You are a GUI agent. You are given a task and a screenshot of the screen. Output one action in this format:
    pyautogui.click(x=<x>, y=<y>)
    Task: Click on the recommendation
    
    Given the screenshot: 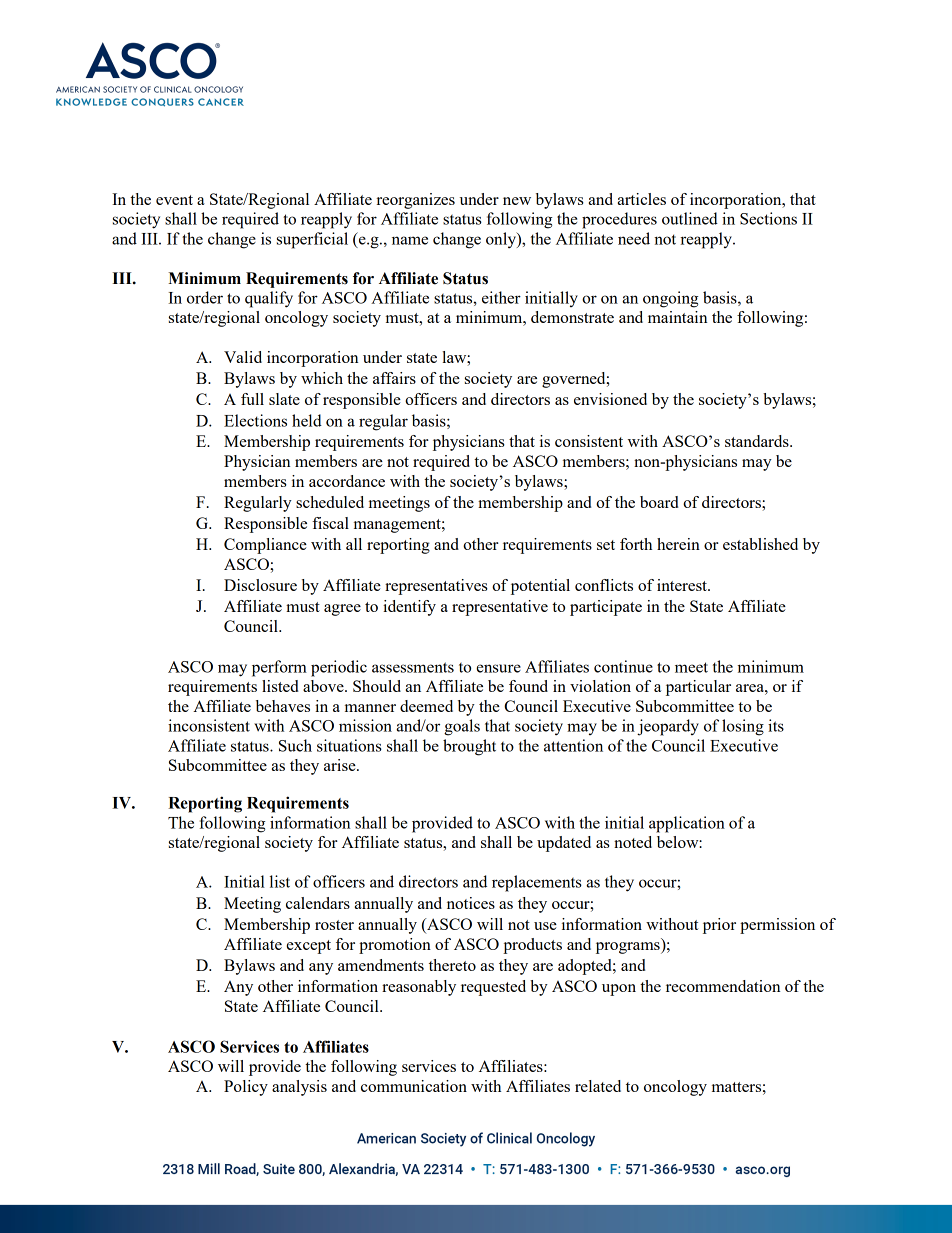 What is the action you would take?
    pyautogui.click(x=723, y=986)
